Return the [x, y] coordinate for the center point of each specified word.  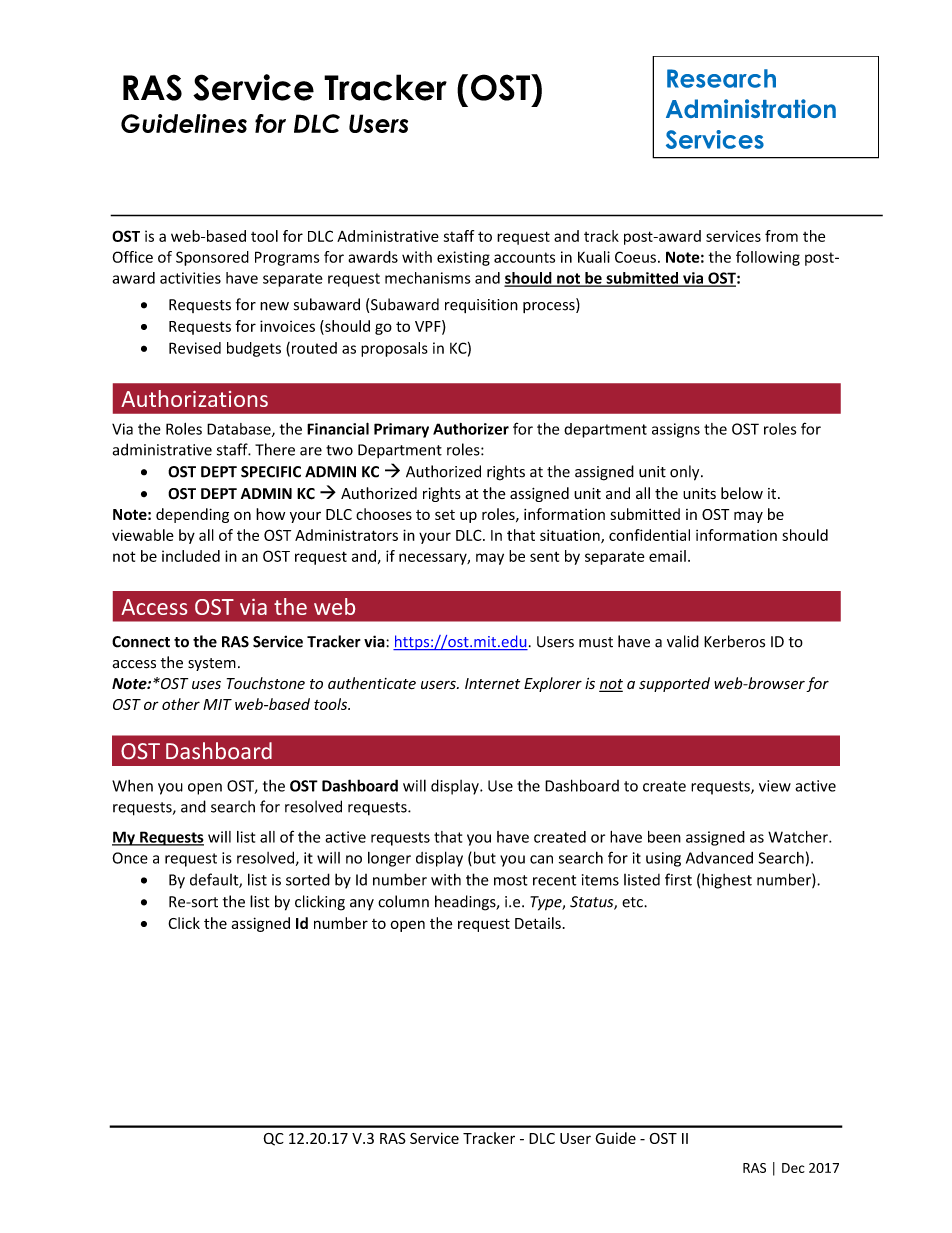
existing [463, 258]
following [768, 258]
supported [674, 684]
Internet [492, 683]
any [362, 904]
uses [206, 685]
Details [538, 923]
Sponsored [212, 258]
